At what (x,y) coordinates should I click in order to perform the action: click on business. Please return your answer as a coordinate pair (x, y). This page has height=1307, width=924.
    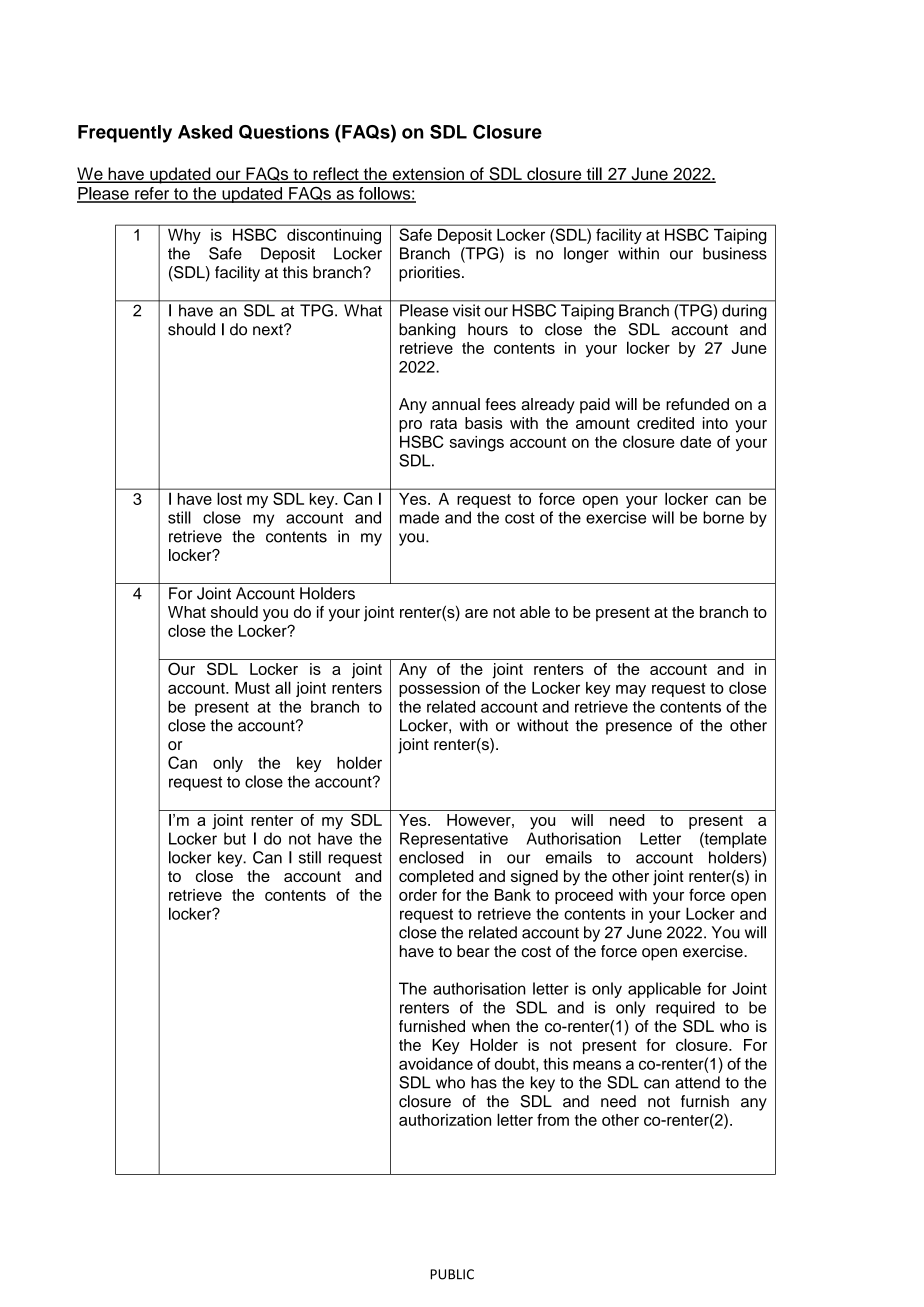
    Looking at the image, I should click on (735, 253).
